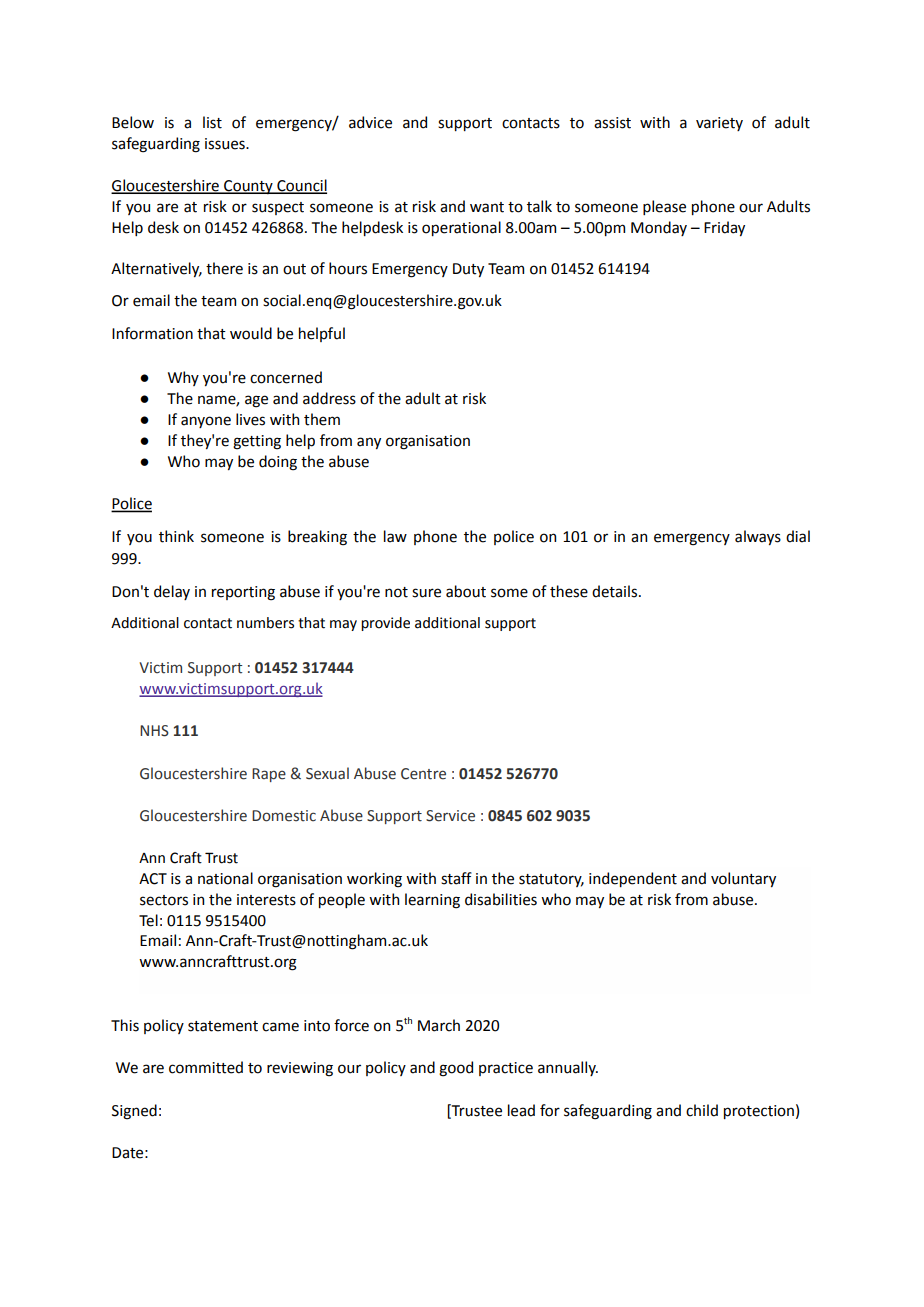 This screenshot has height=1307, width=924. I want to click on anyone, so click(206, 422).
